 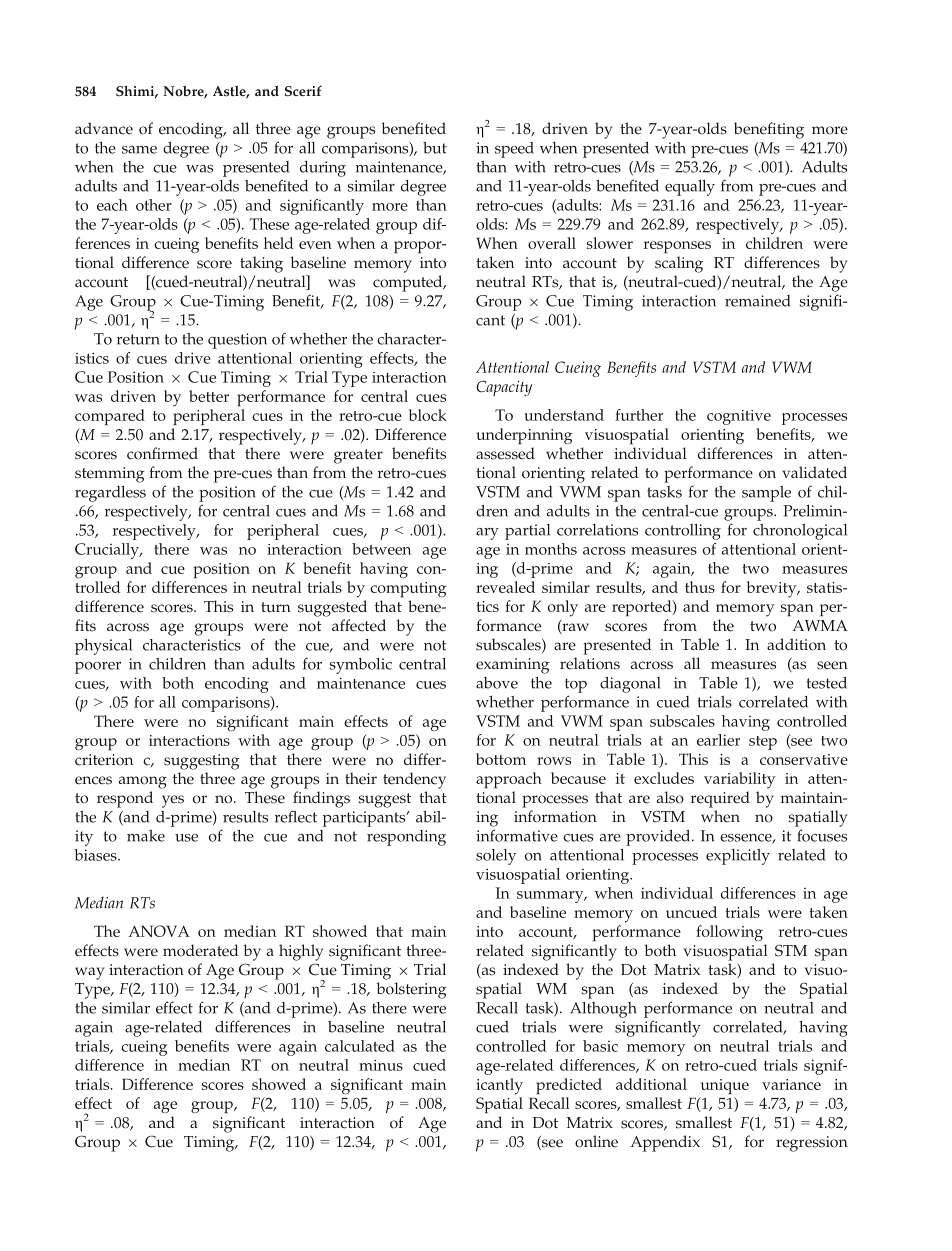 What do you see at coordinates (209, 396) in the screenshot?
I see `better` at bounding box center [209, 396].
